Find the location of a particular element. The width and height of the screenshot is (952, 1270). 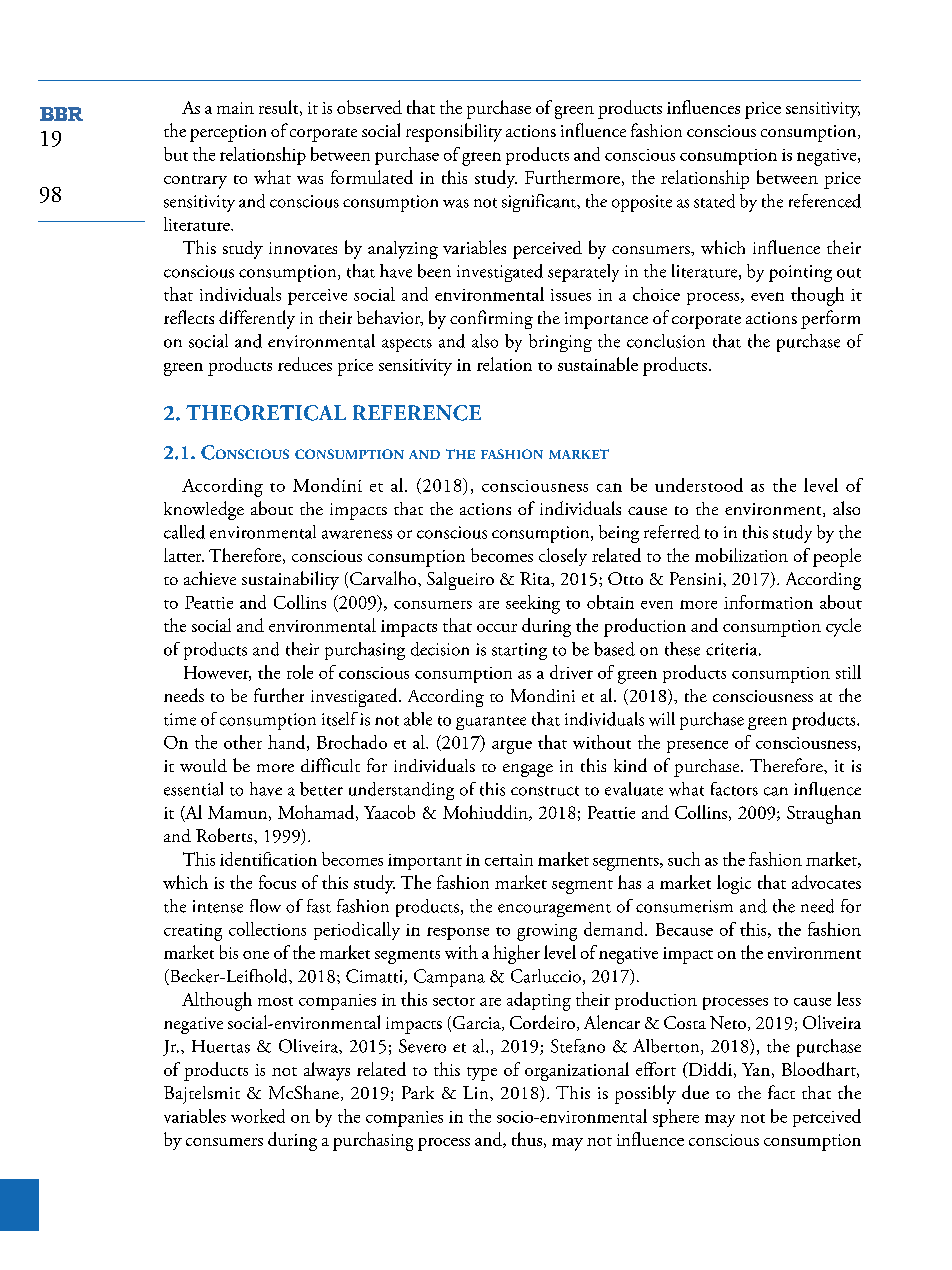

perception is located at coordinates (228, 133).
